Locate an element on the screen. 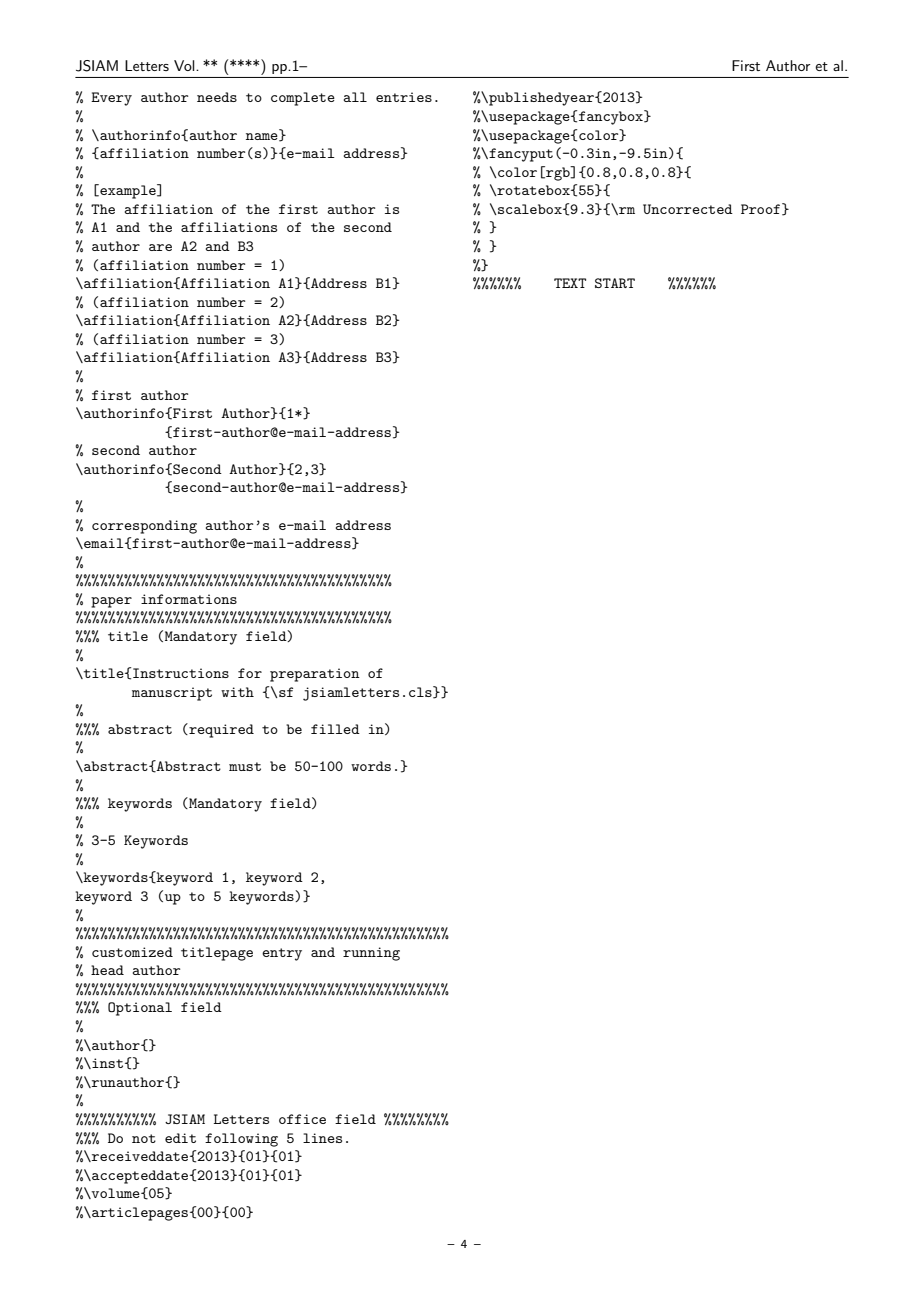  Uncorrected is located at coordinates (688, 209).
